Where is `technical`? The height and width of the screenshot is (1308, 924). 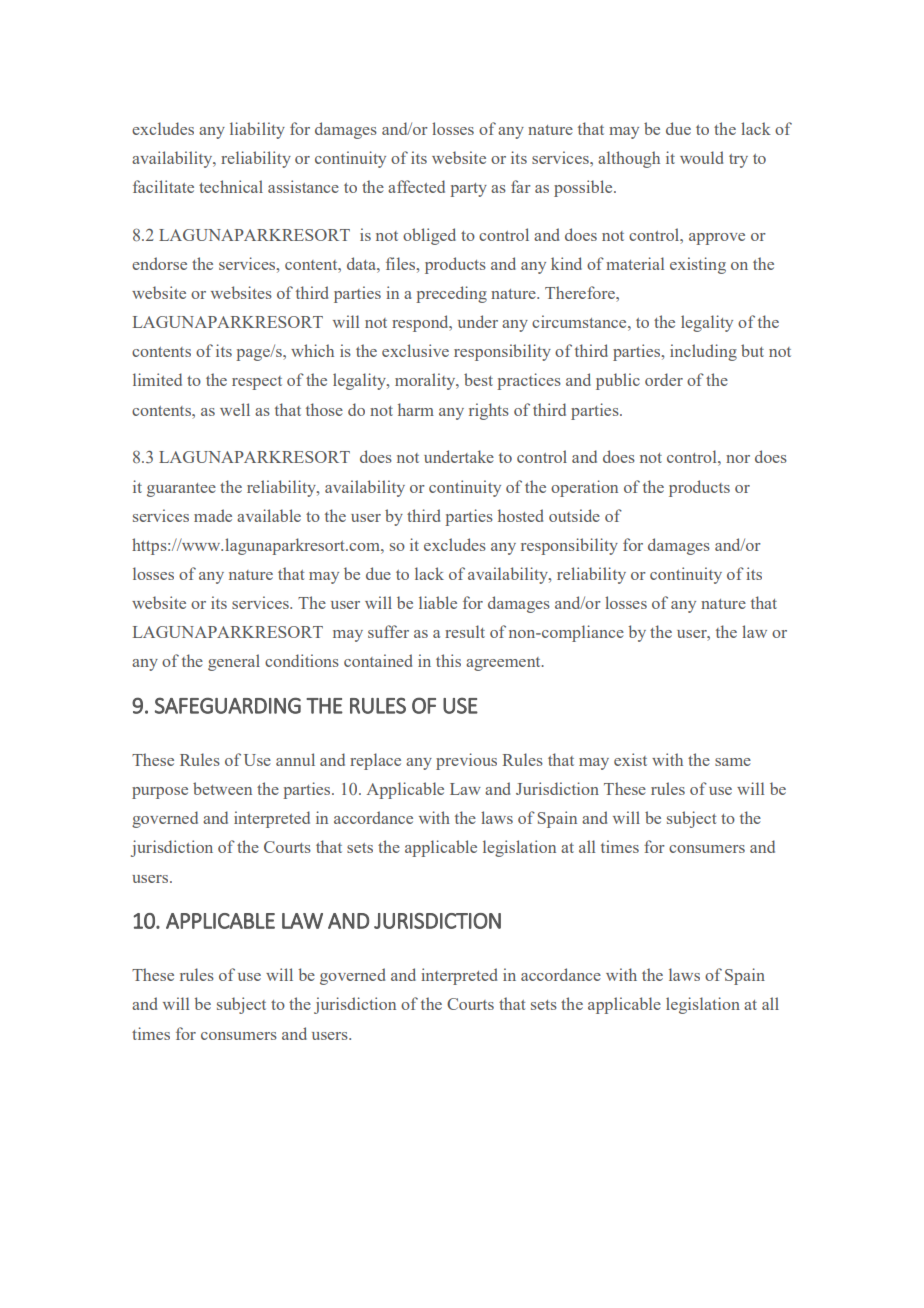
technical is located at coordinates (231, 186).
